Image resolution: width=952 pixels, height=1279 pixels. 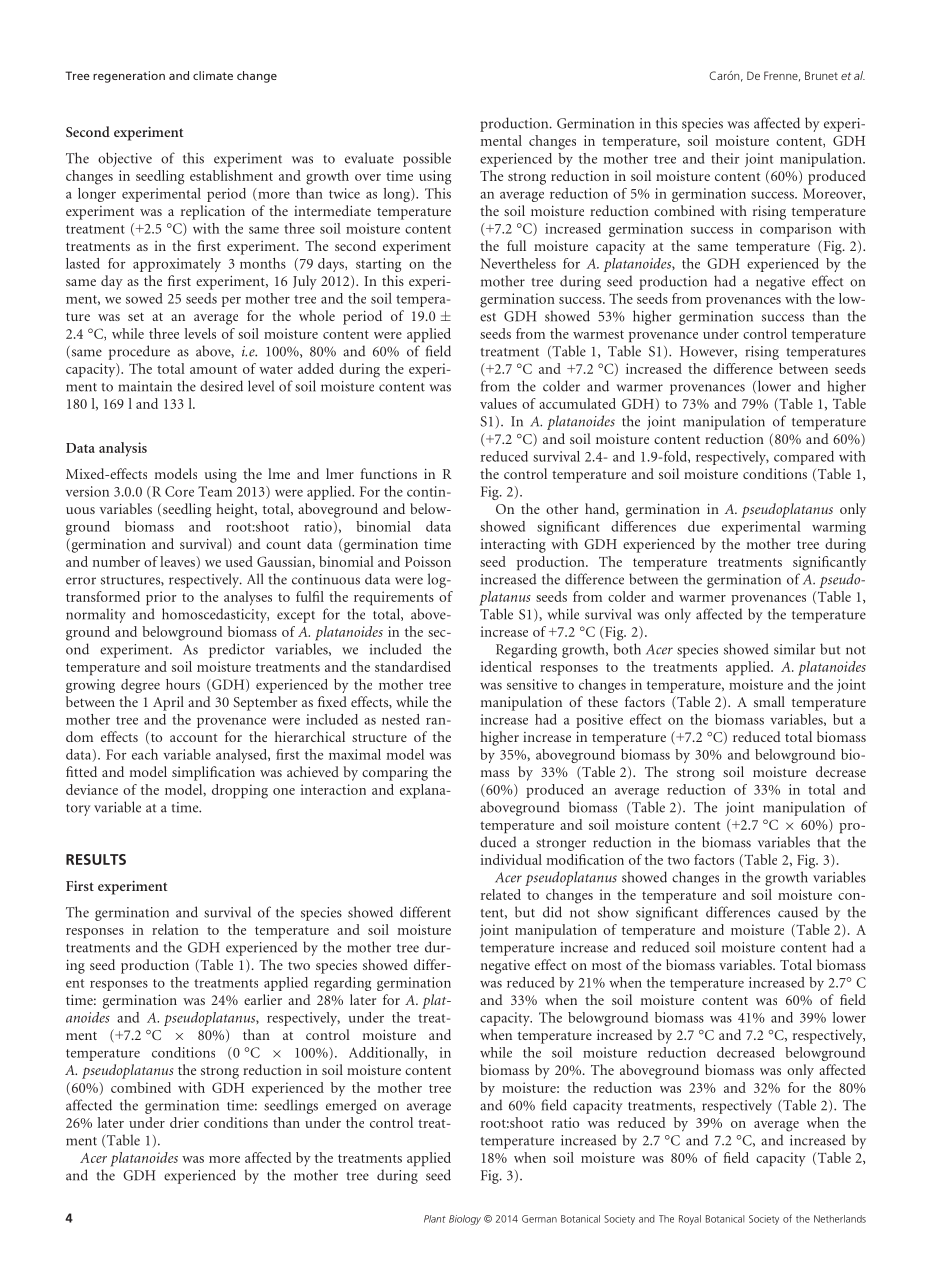 I want to click on Biology, so click(x=465, y=1220).
